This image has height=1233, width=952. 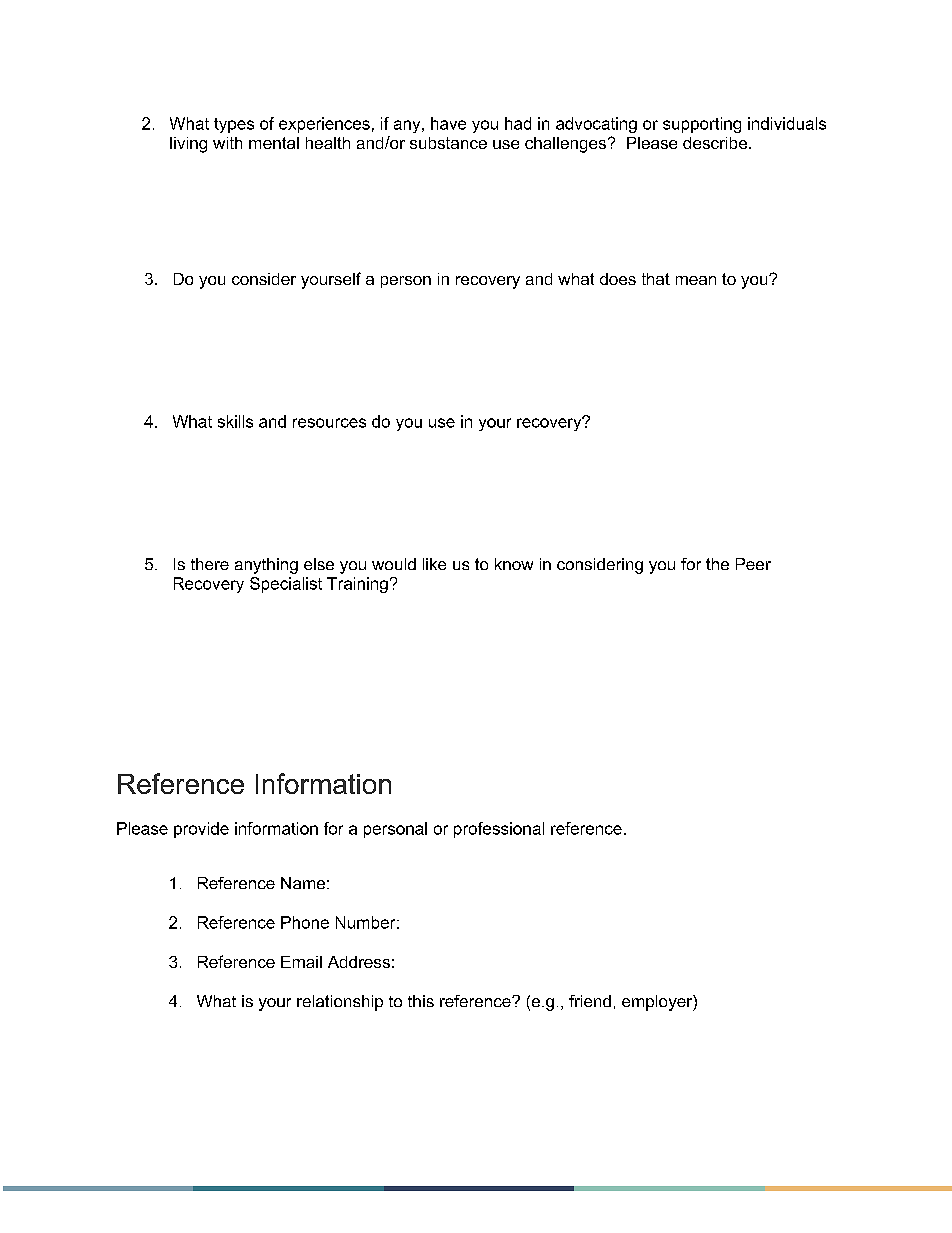 I want to click on Peer, so click(x=753, y=564).
